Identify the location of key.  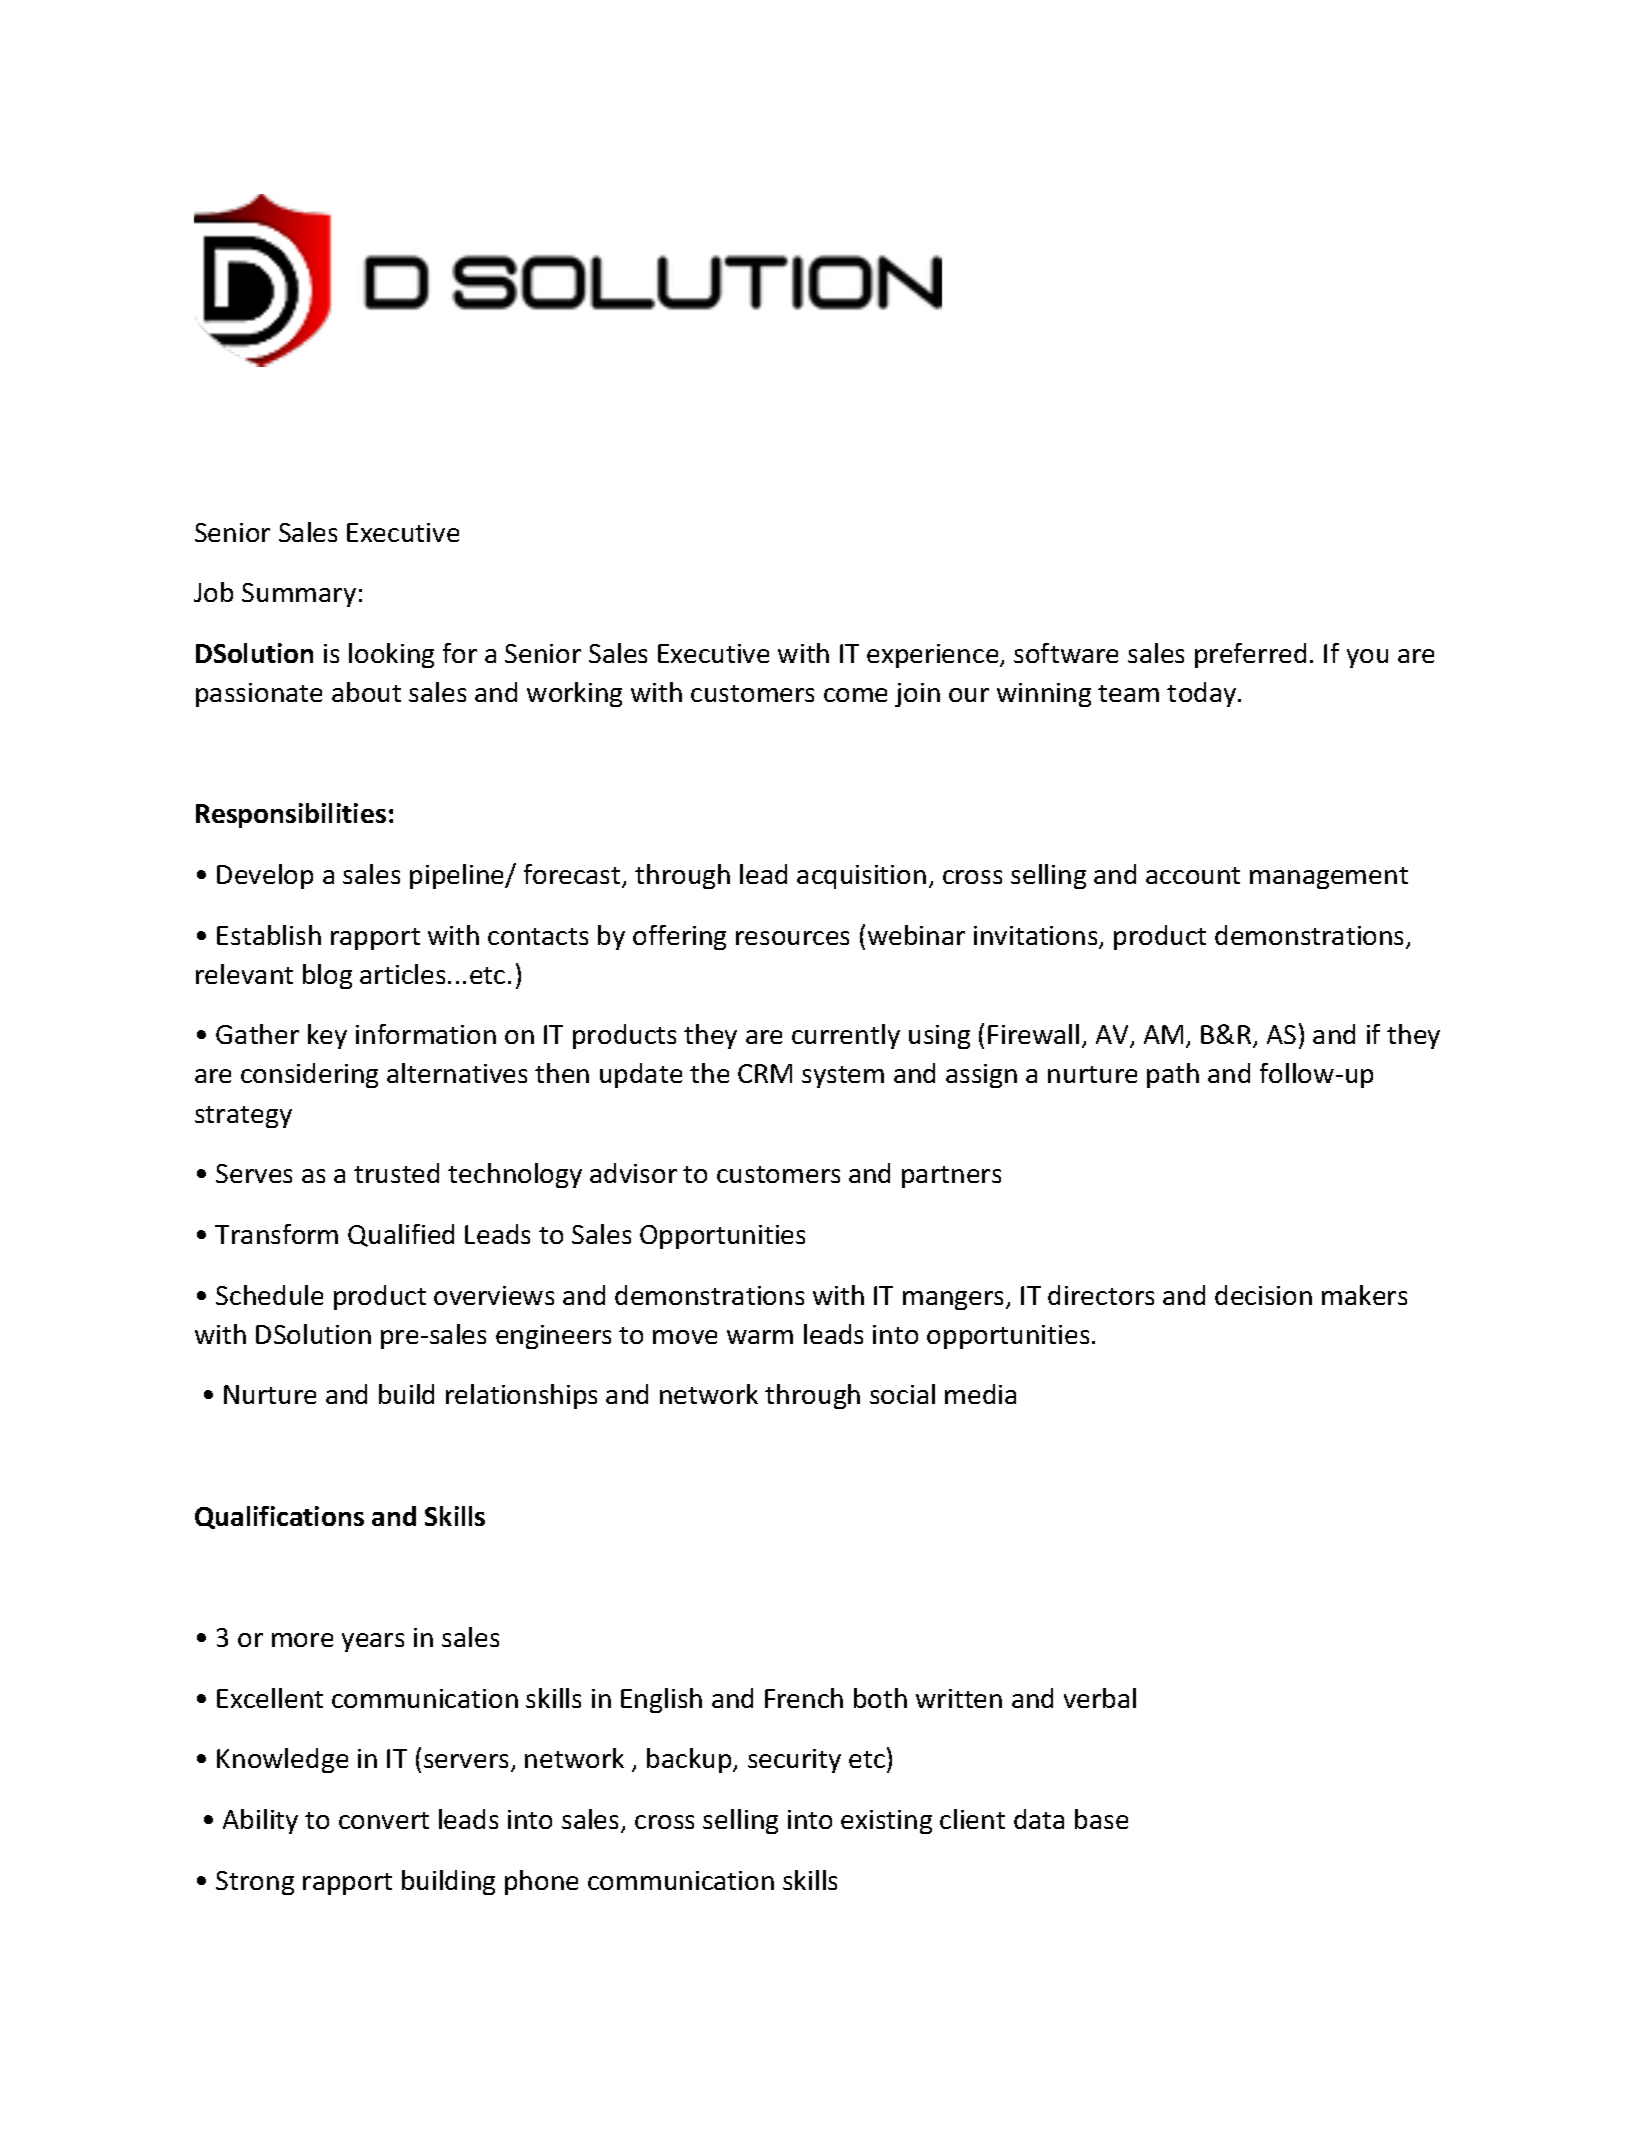
(327, 1036).
